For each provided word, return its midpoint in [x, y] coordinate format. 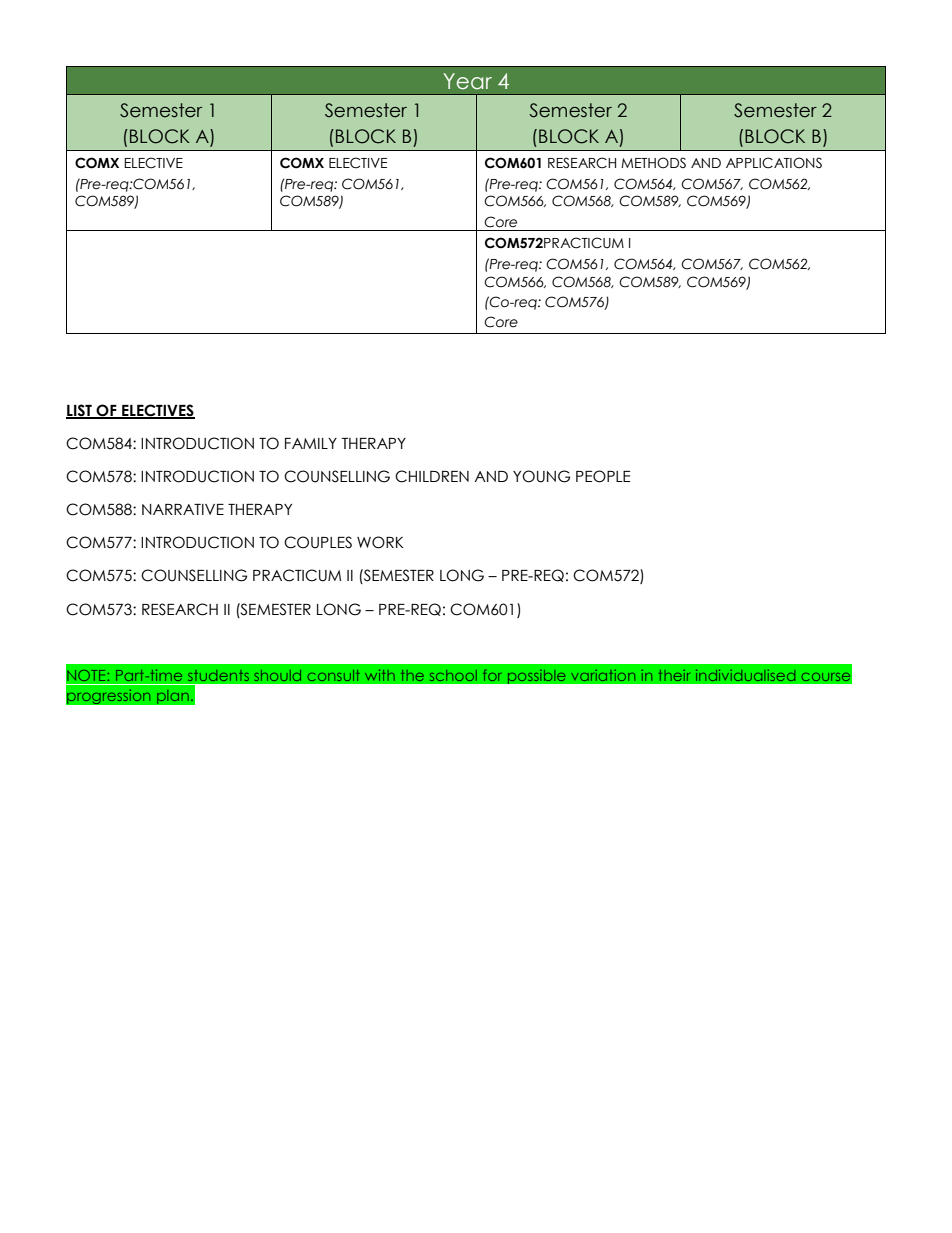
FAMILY [311, 443]
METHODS [653, 163]
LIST [80, 411]
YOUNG [541, 476]
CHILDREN [432, 476]
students [218, 675]
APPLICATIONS [774, 163]
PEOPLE [603, 476]
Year [467, 81]
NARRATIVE [183, 509]
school [453, 675]
